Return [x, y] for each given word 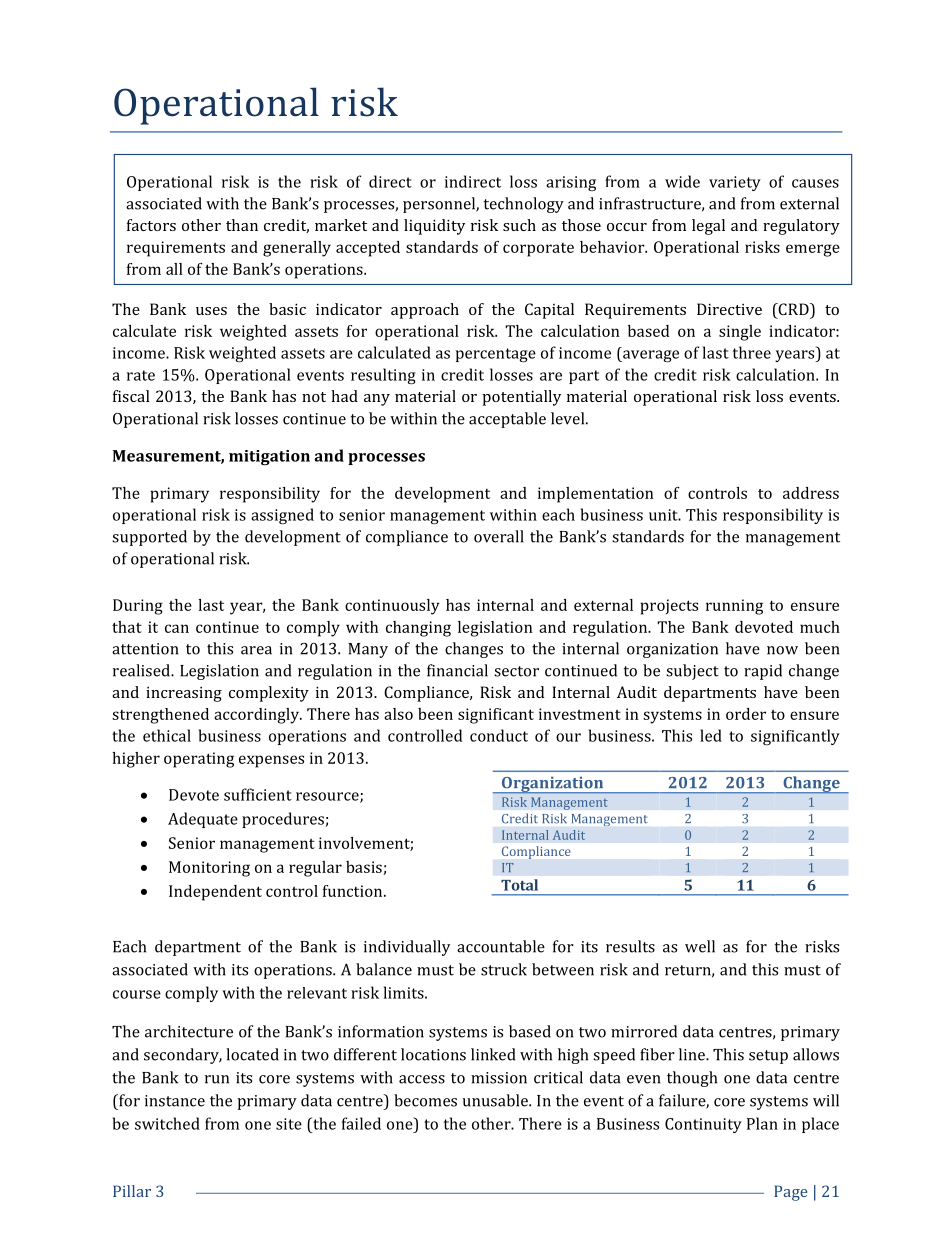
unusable [496, 1100]
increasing [184, 694]
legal [708, 227]
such [519, 225]
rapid [763, 672]
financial [457, 670]
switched [167, 1123]
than [242, 225]
